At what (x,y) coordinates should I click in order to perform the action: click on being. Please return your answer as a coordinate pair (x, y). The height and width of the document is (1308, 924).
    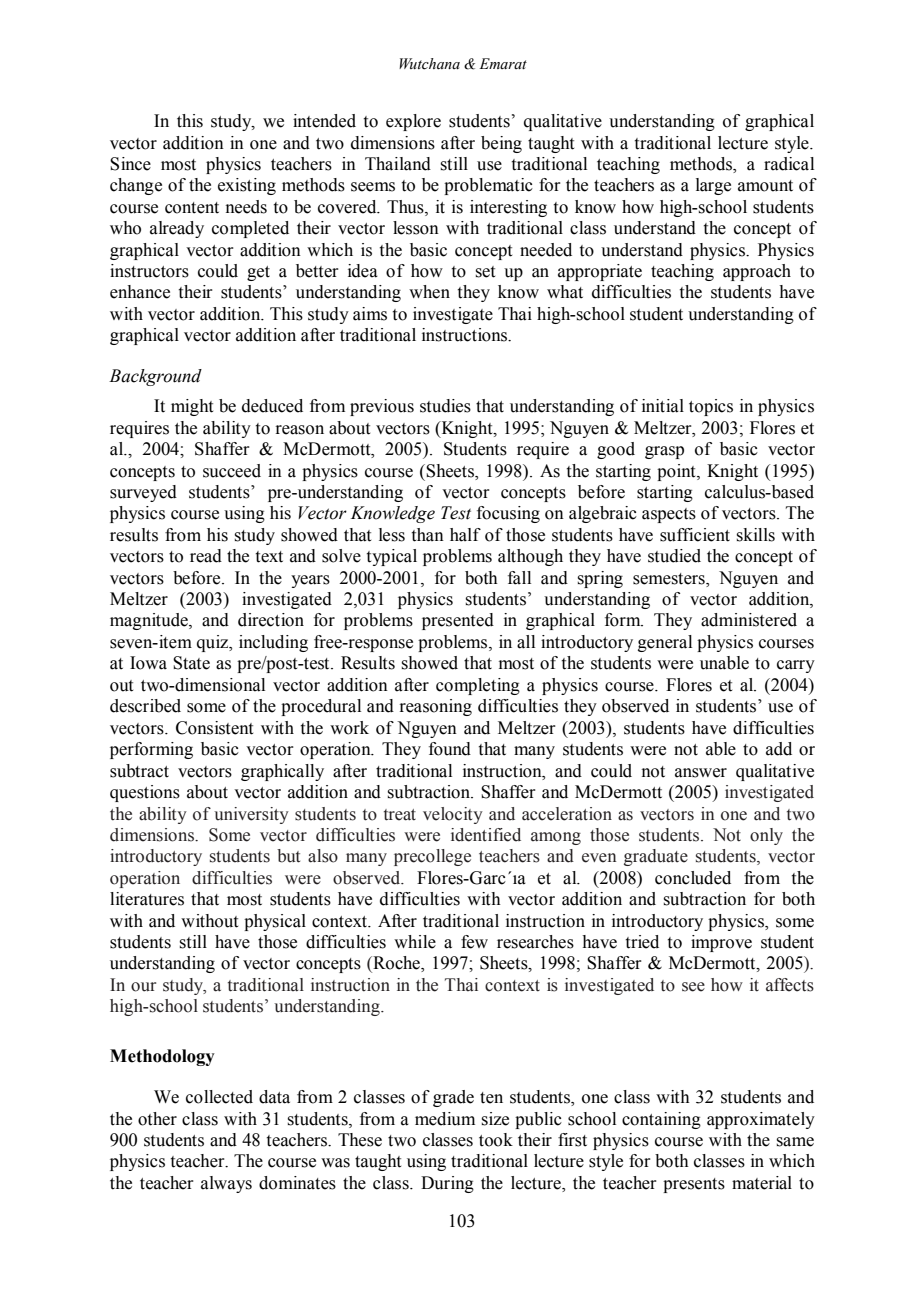
    Looking at the image, I should click on (501, 144).
